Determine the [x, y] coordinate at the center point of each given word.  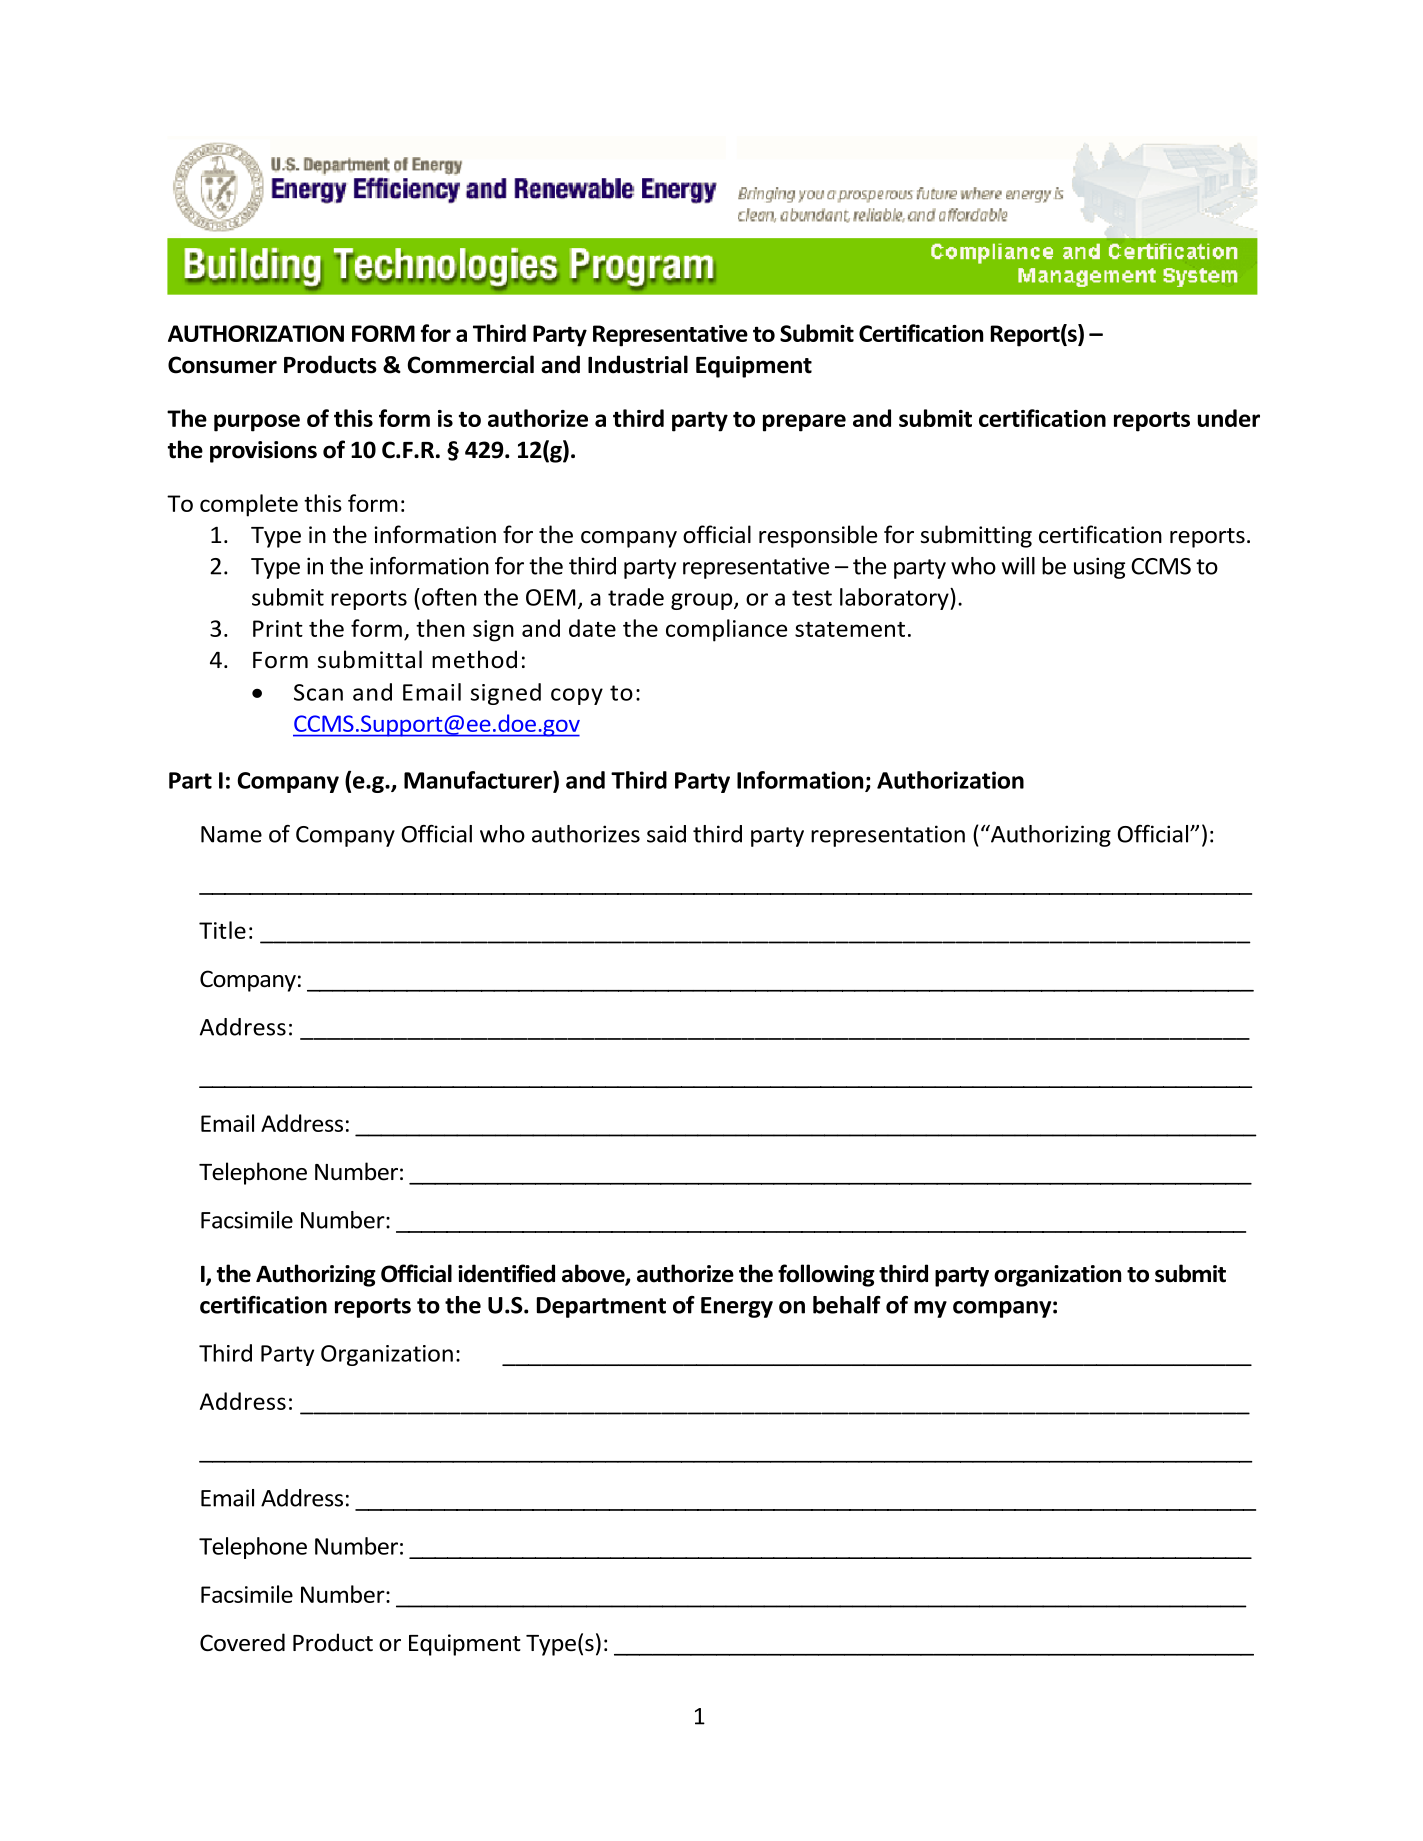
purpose [257, 423]
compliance [726, 630]
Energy [737, 1307]
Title [222, 930]
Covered [242, 1642]
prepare [804, 423]
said [666, 834]
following [826, 1275]
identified [506, 1273]
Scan [318, 692]
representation [888, 836]
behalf [847, 1305]
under [1229, 418]
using [1099, 568]
